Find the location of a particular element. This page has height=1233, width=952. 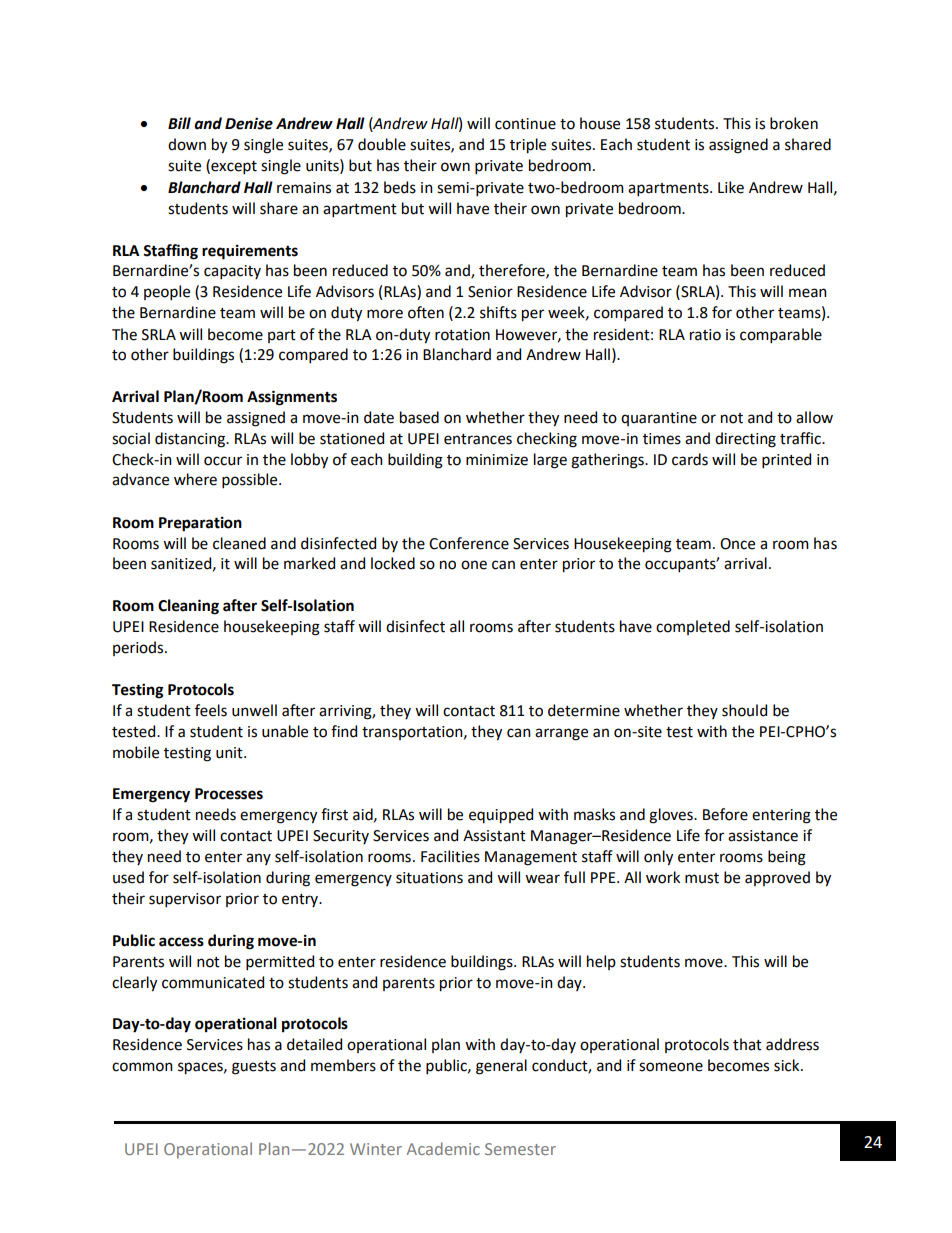

guests is located at coordinates (254, 1068).
